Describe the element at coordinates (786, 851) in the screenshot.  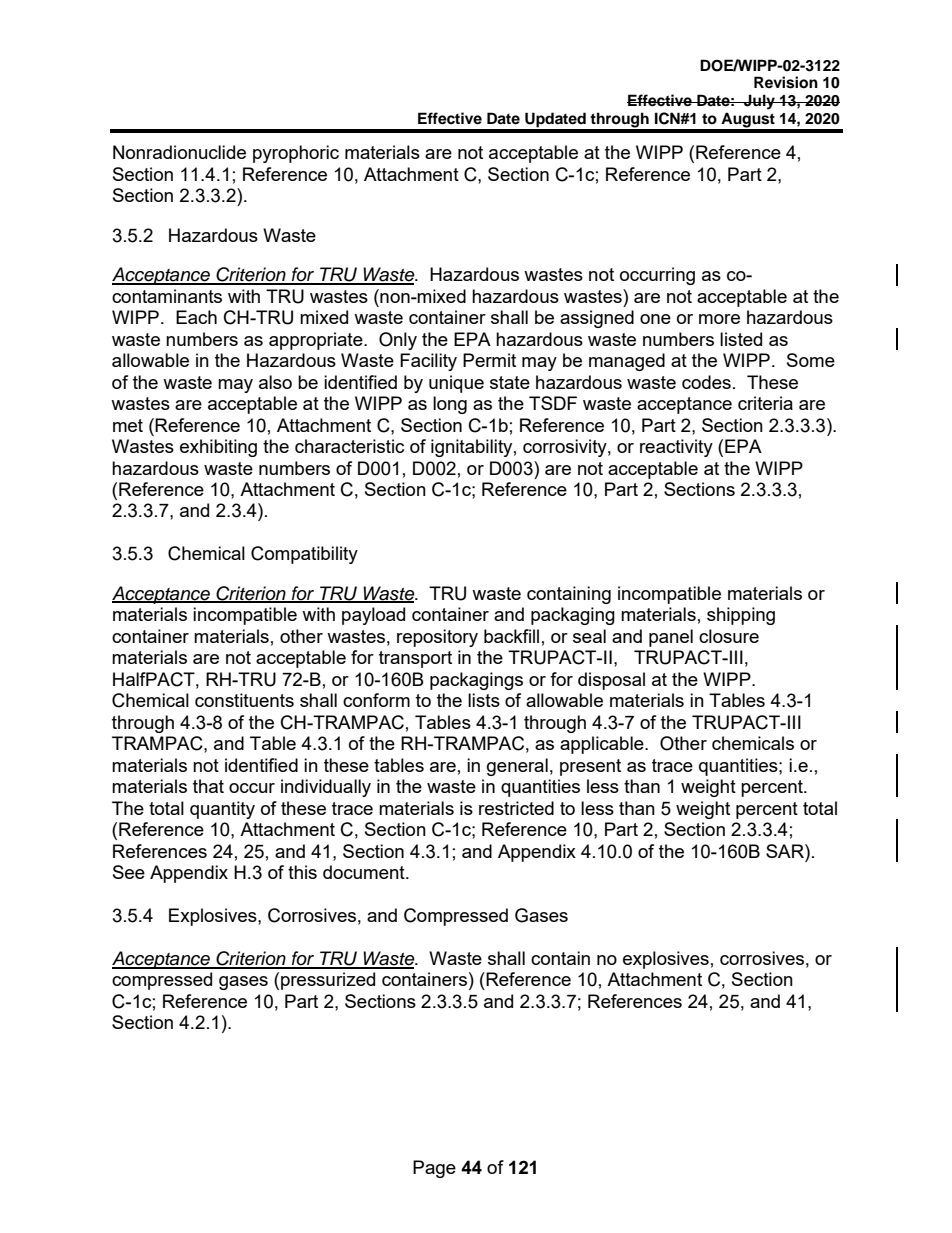
I see `SAR` at that location.
